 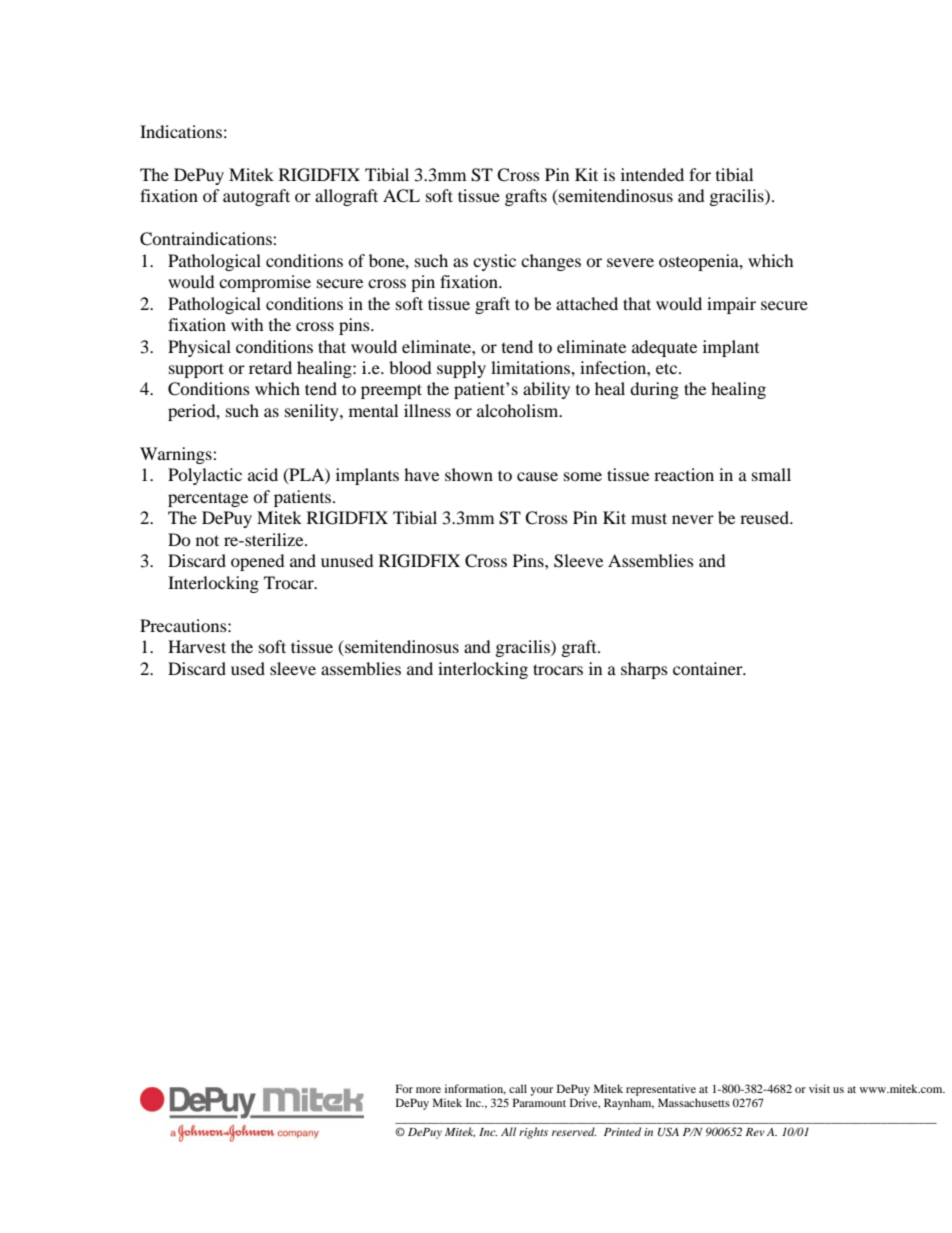 What do you see at coordinates (265, 283) in the image?
I see `compromise` at bounding box center [265, 283].
